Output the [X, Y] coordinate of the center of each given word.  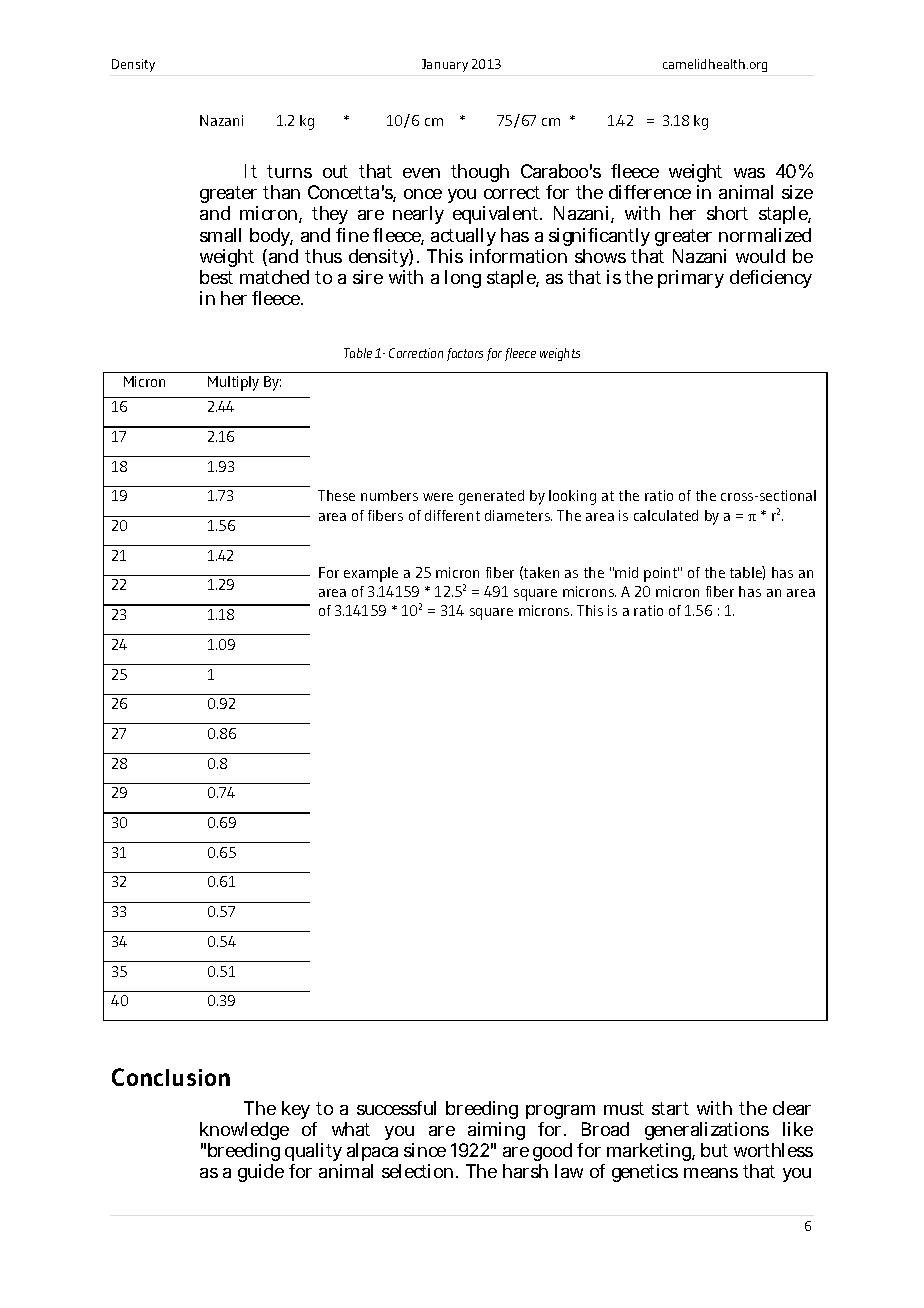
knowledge [244, 1133]
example [371, 574]
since [428, 1150]
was [749, 173]
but [714, 1150]
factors [465, 354]
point [661, 574]
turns [289, 171]
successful [396, 1108]
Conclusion [171, 1077]
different [452, 515]
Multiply [233, 383]
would [760, 256]
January [445, 65]
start [670, 1108]
